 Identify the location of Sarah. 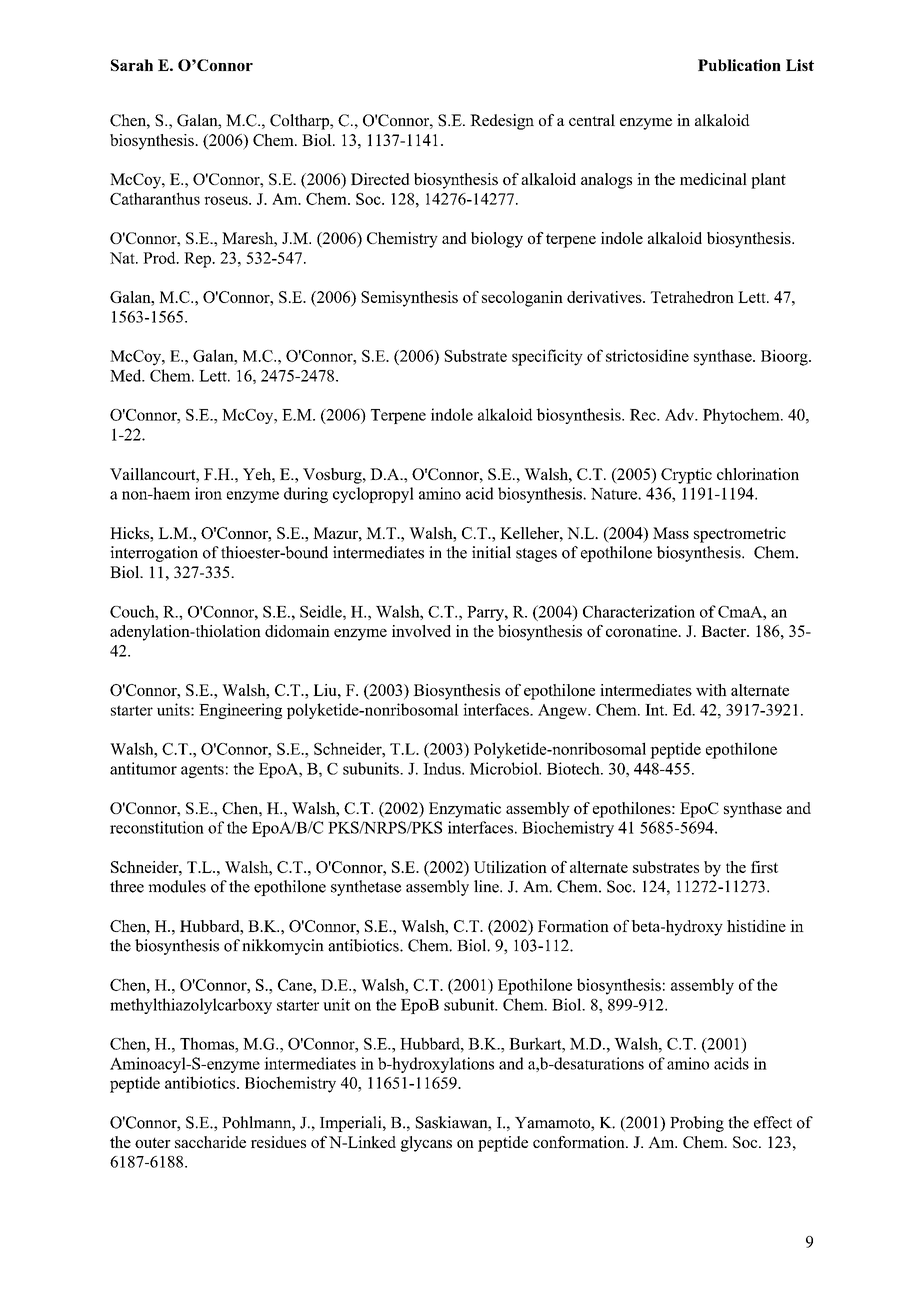
(132, 65).
